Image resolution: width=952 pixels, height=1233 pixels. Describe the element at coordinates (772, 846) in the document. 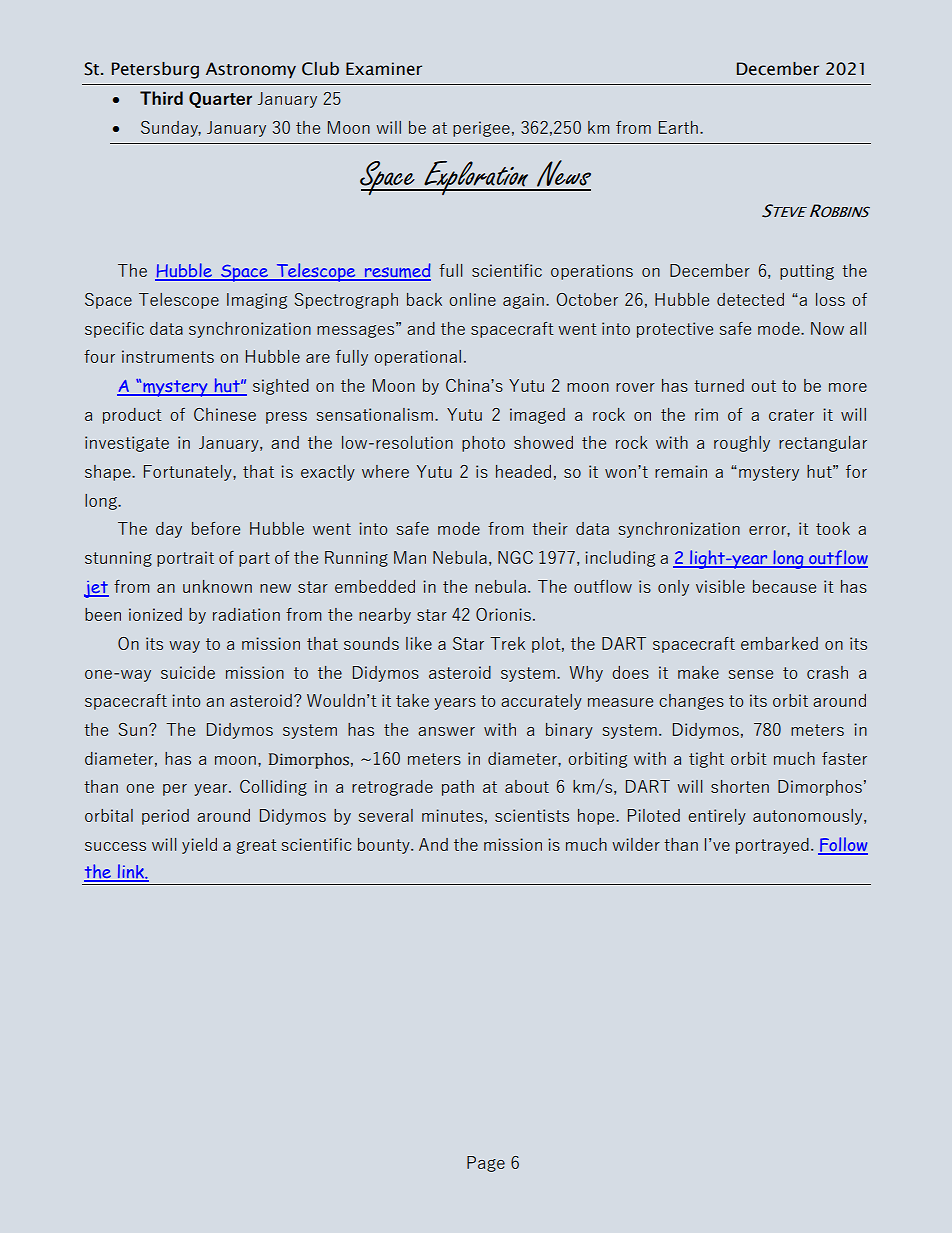

I see `portrayed` at that location.
